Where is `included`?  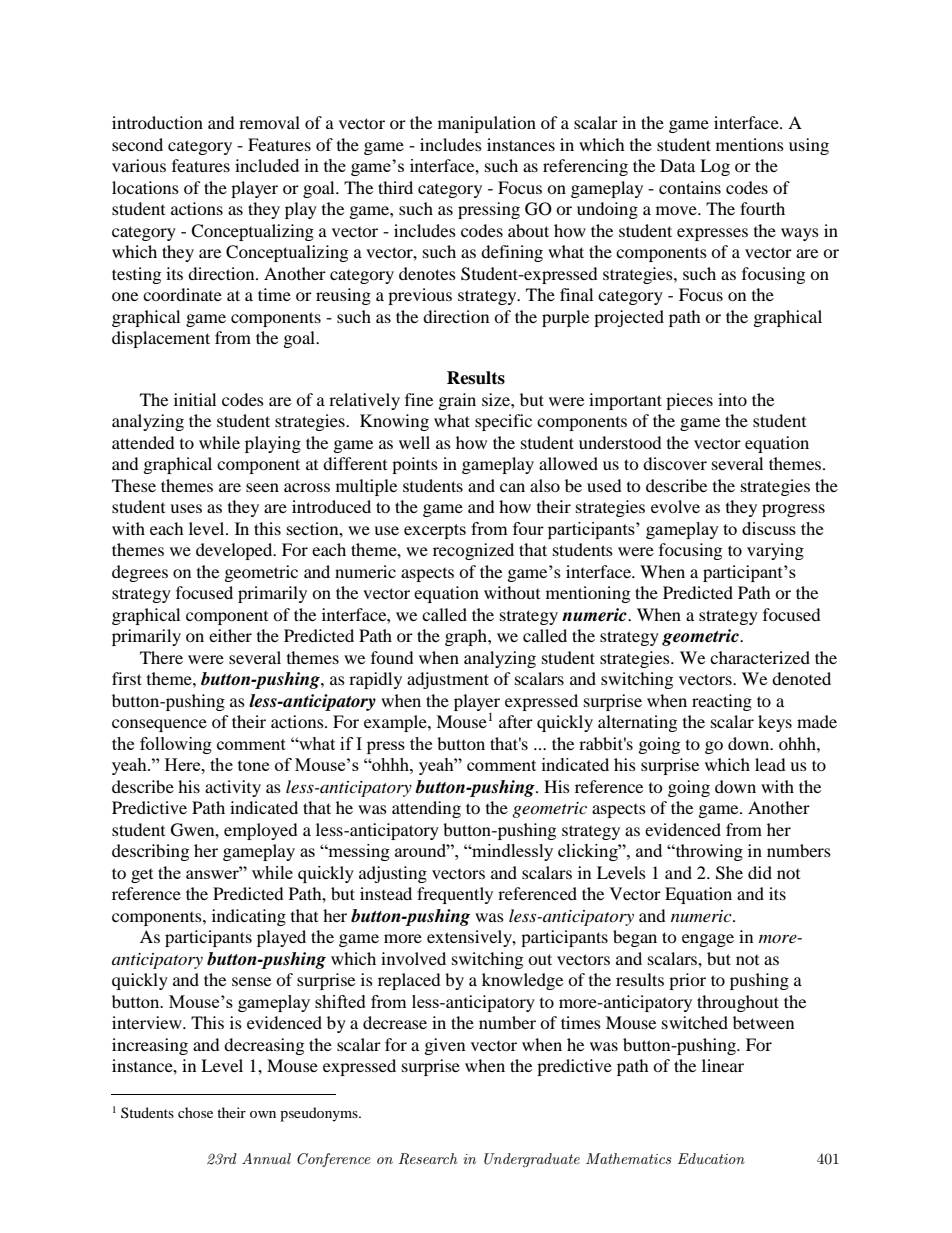
included is located at coordinates (267, 165).
